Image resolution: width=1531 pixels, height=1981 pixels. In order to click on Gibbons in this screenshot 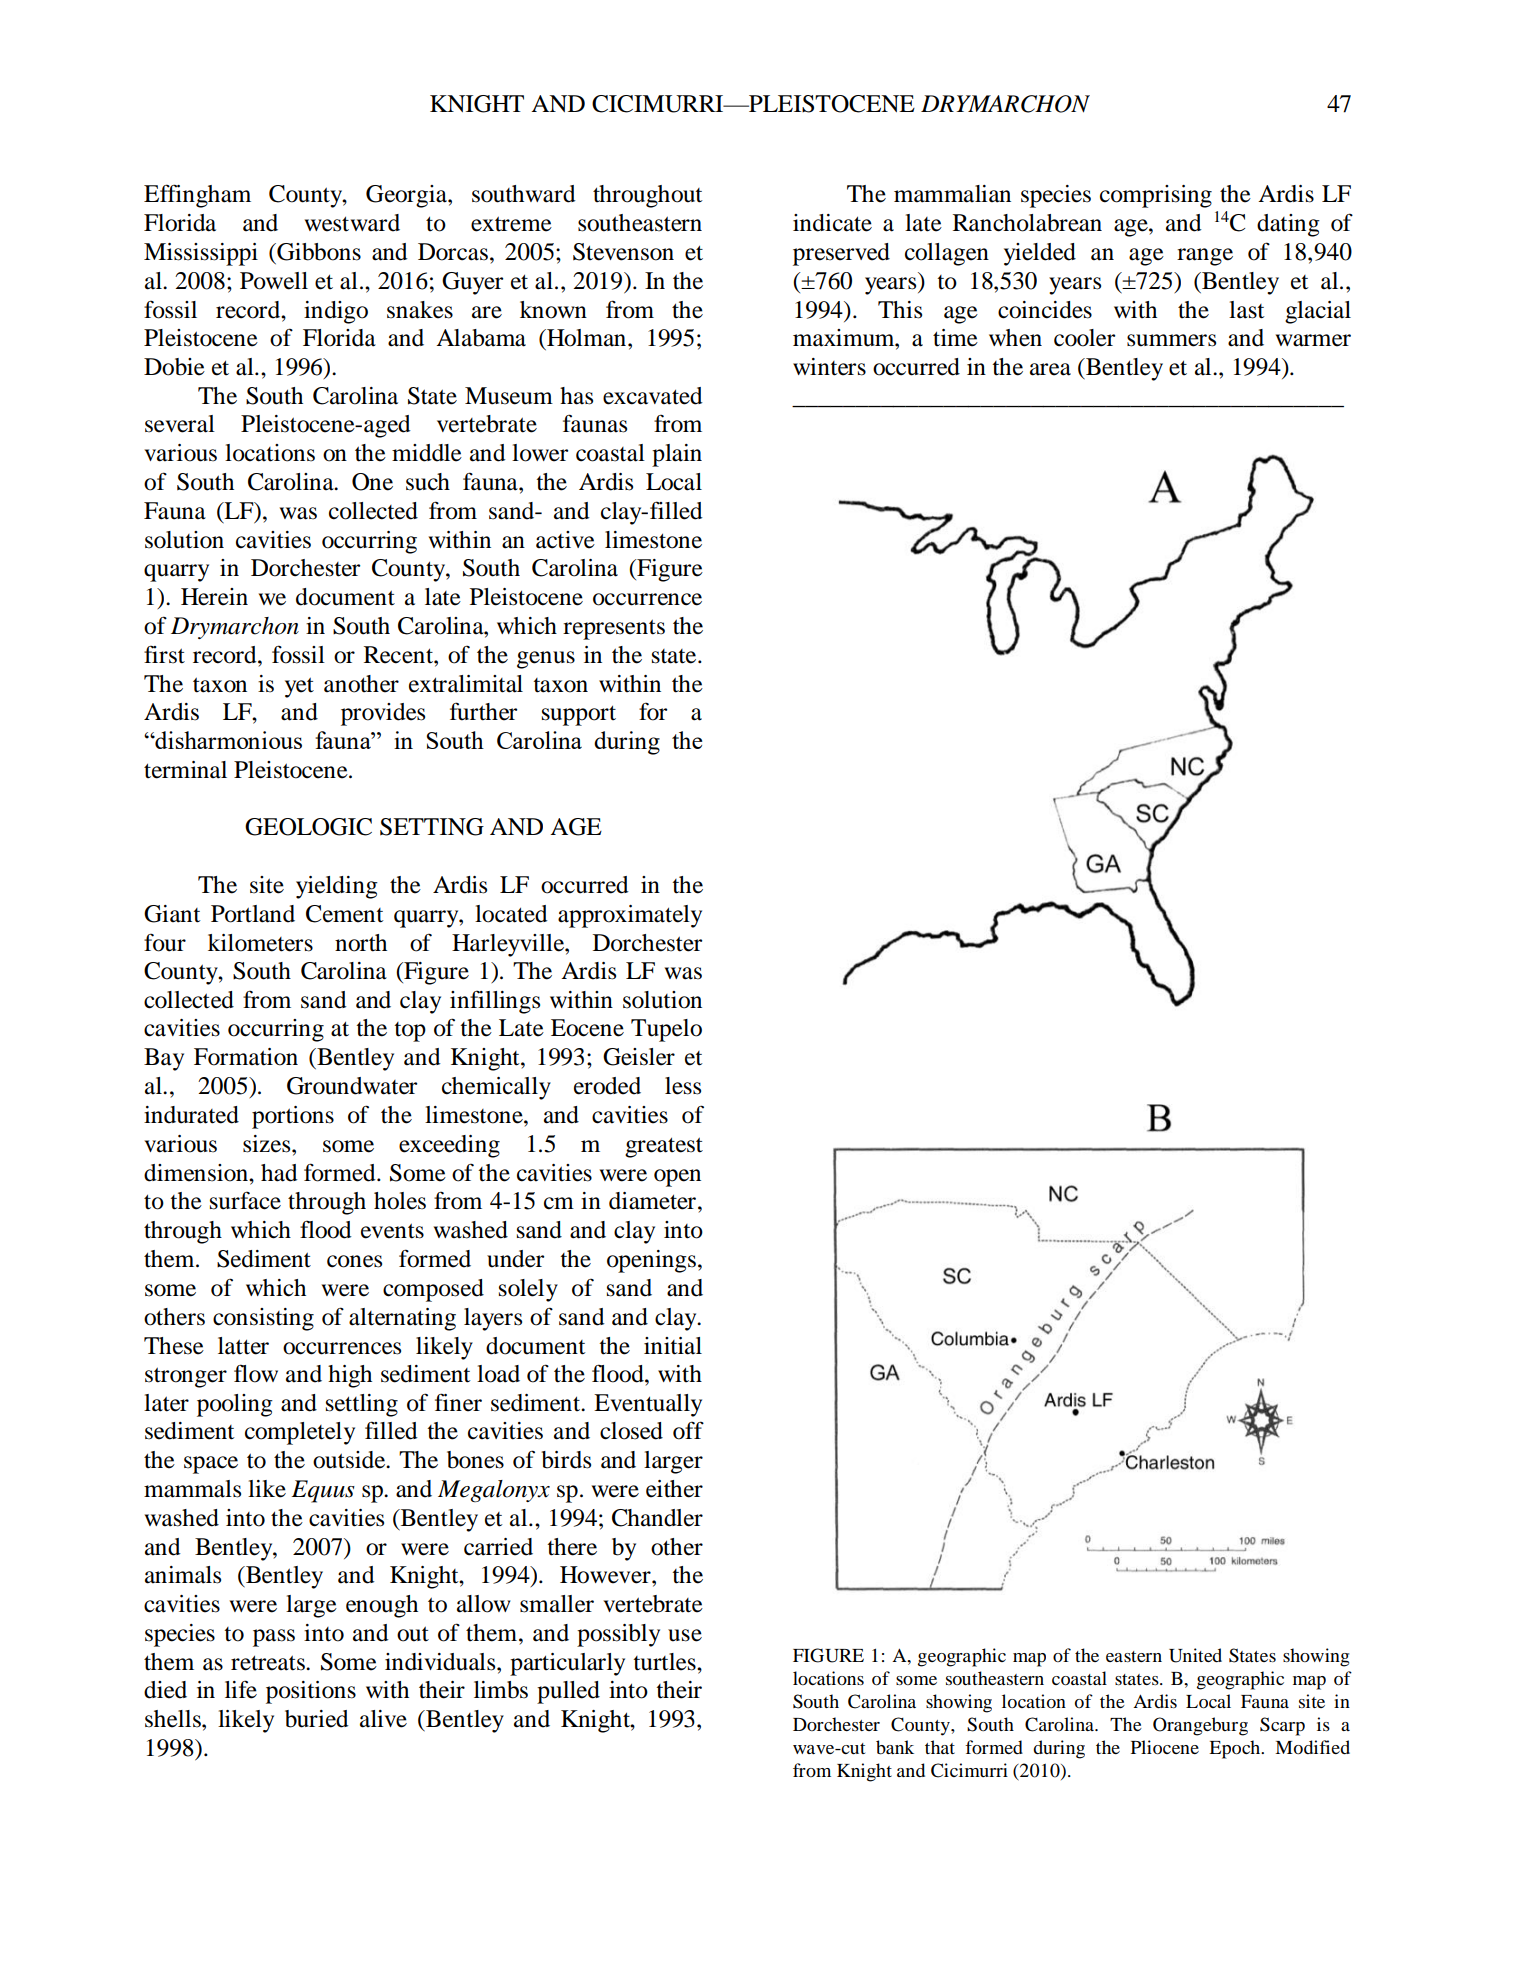, I will do `click(318, 252)`.
